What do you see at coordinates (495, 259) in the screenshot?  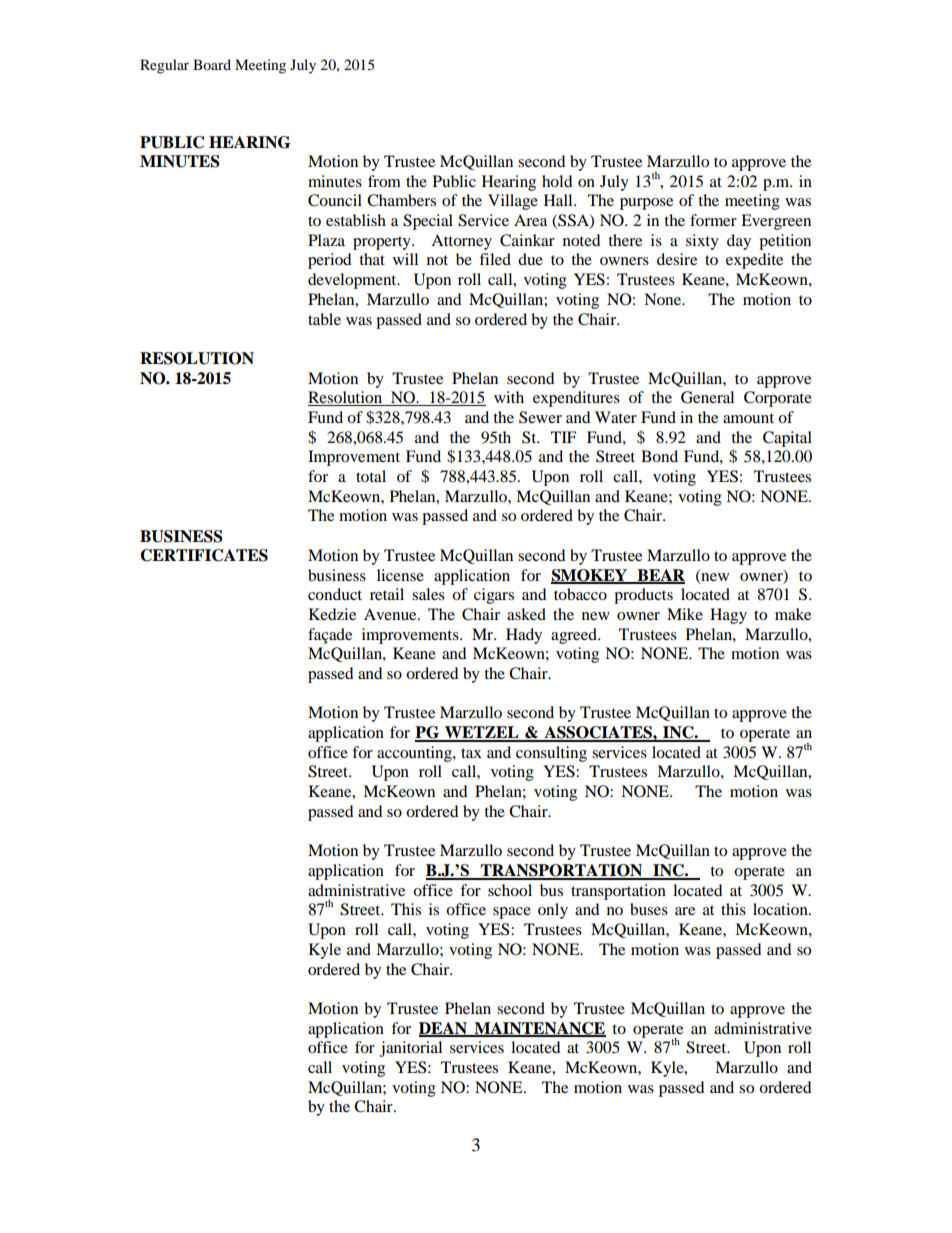 I see `filed` at bounding box center [495, 259].
